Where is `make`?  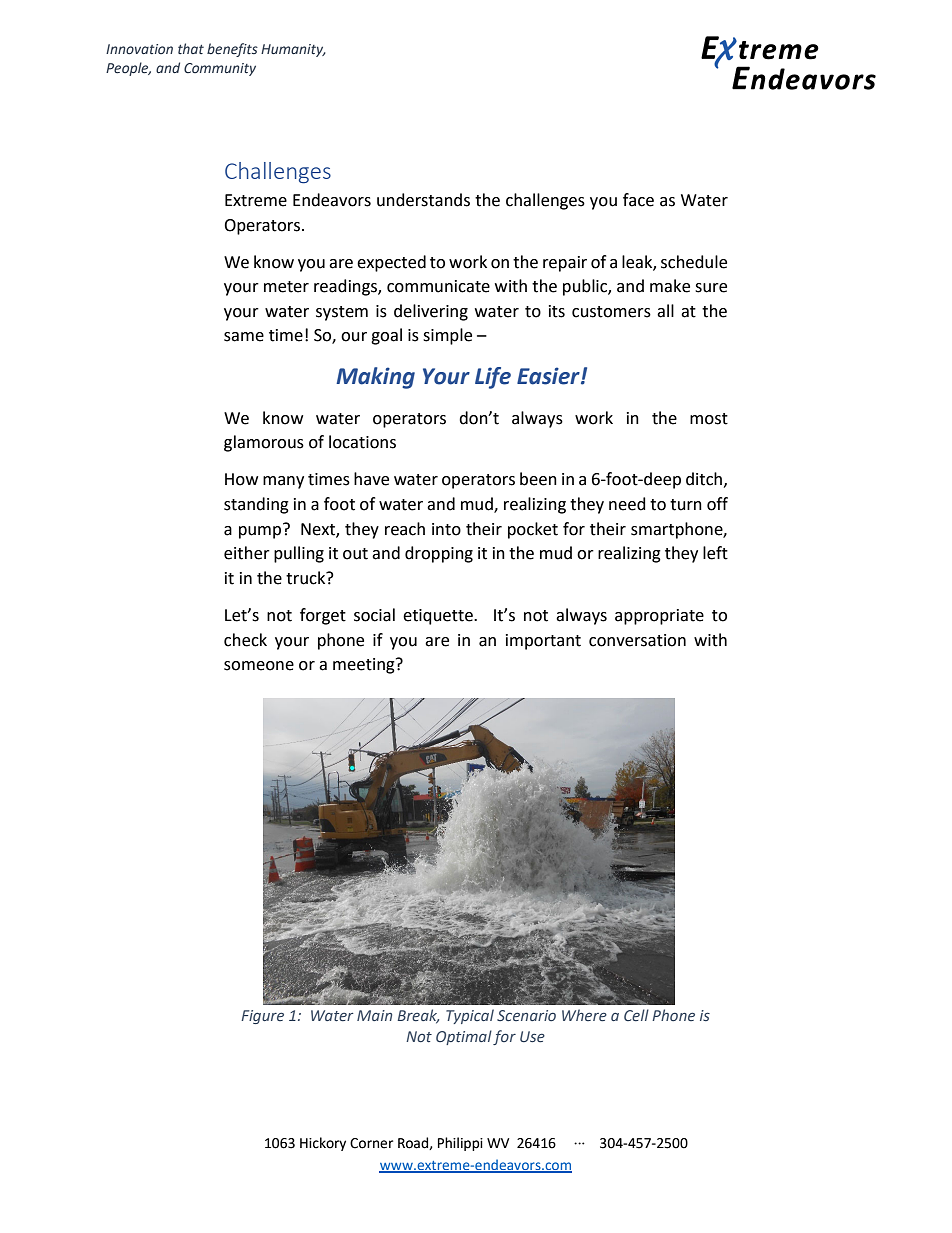
make is located at coordinates (670, 286).
